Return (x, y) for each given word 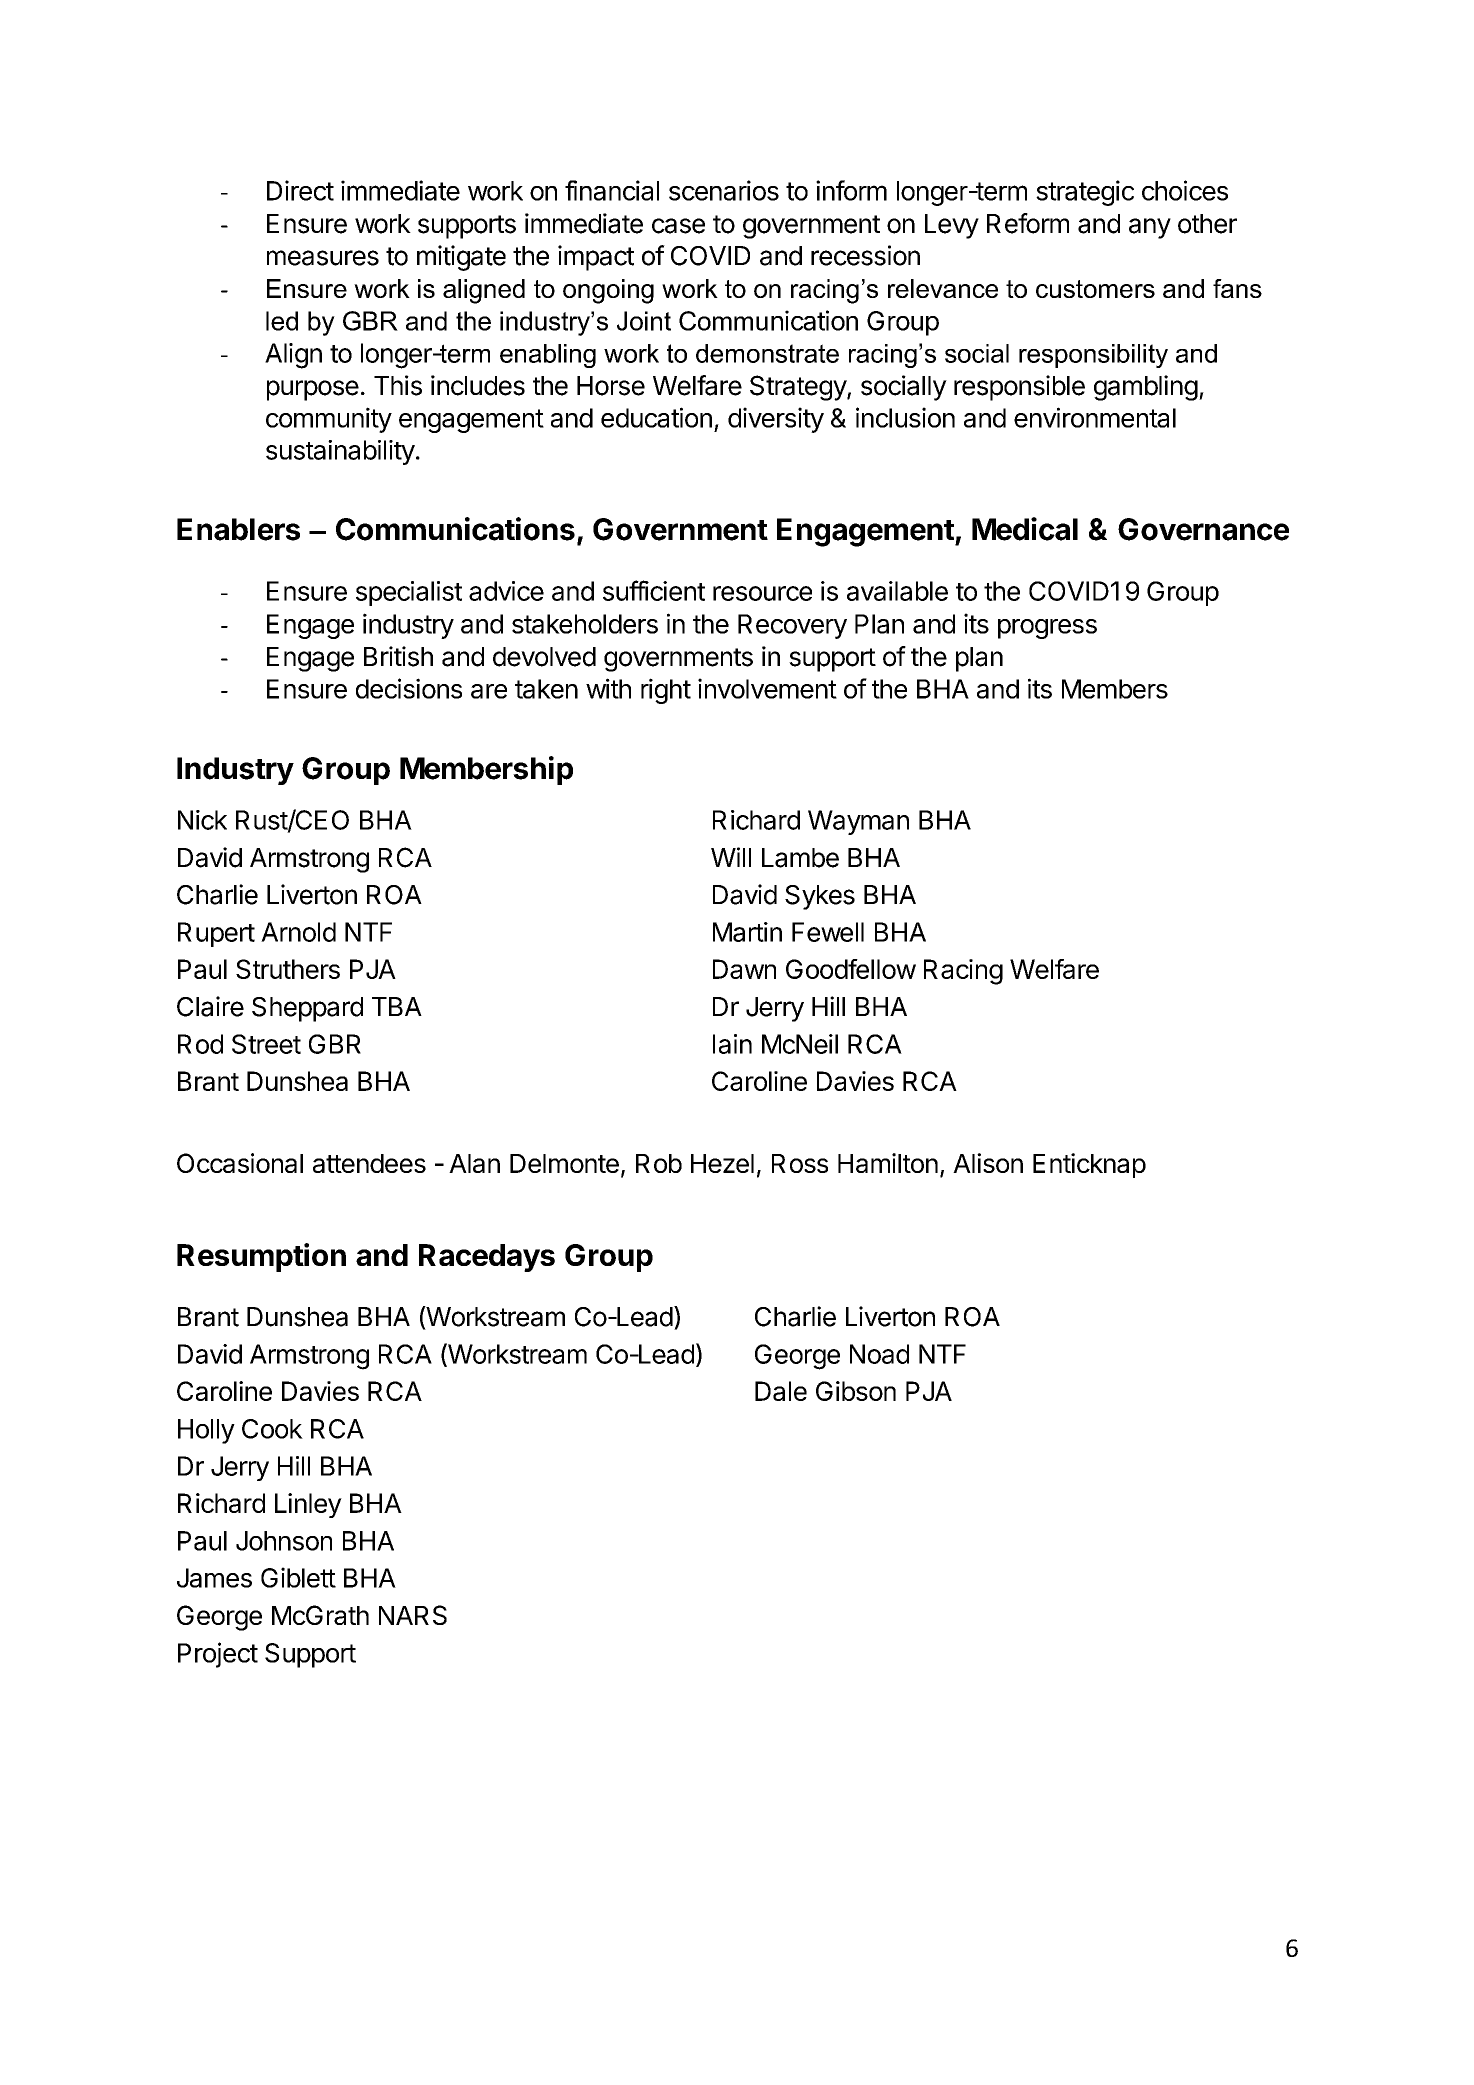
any (1150, 228)
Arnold (298, 932)
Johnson (284, 1541)
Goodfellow (851, 969)
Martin (747, 932)
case (678, 226)
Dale (781, 1391)
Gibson (856, 1391)
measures (323, 258)
